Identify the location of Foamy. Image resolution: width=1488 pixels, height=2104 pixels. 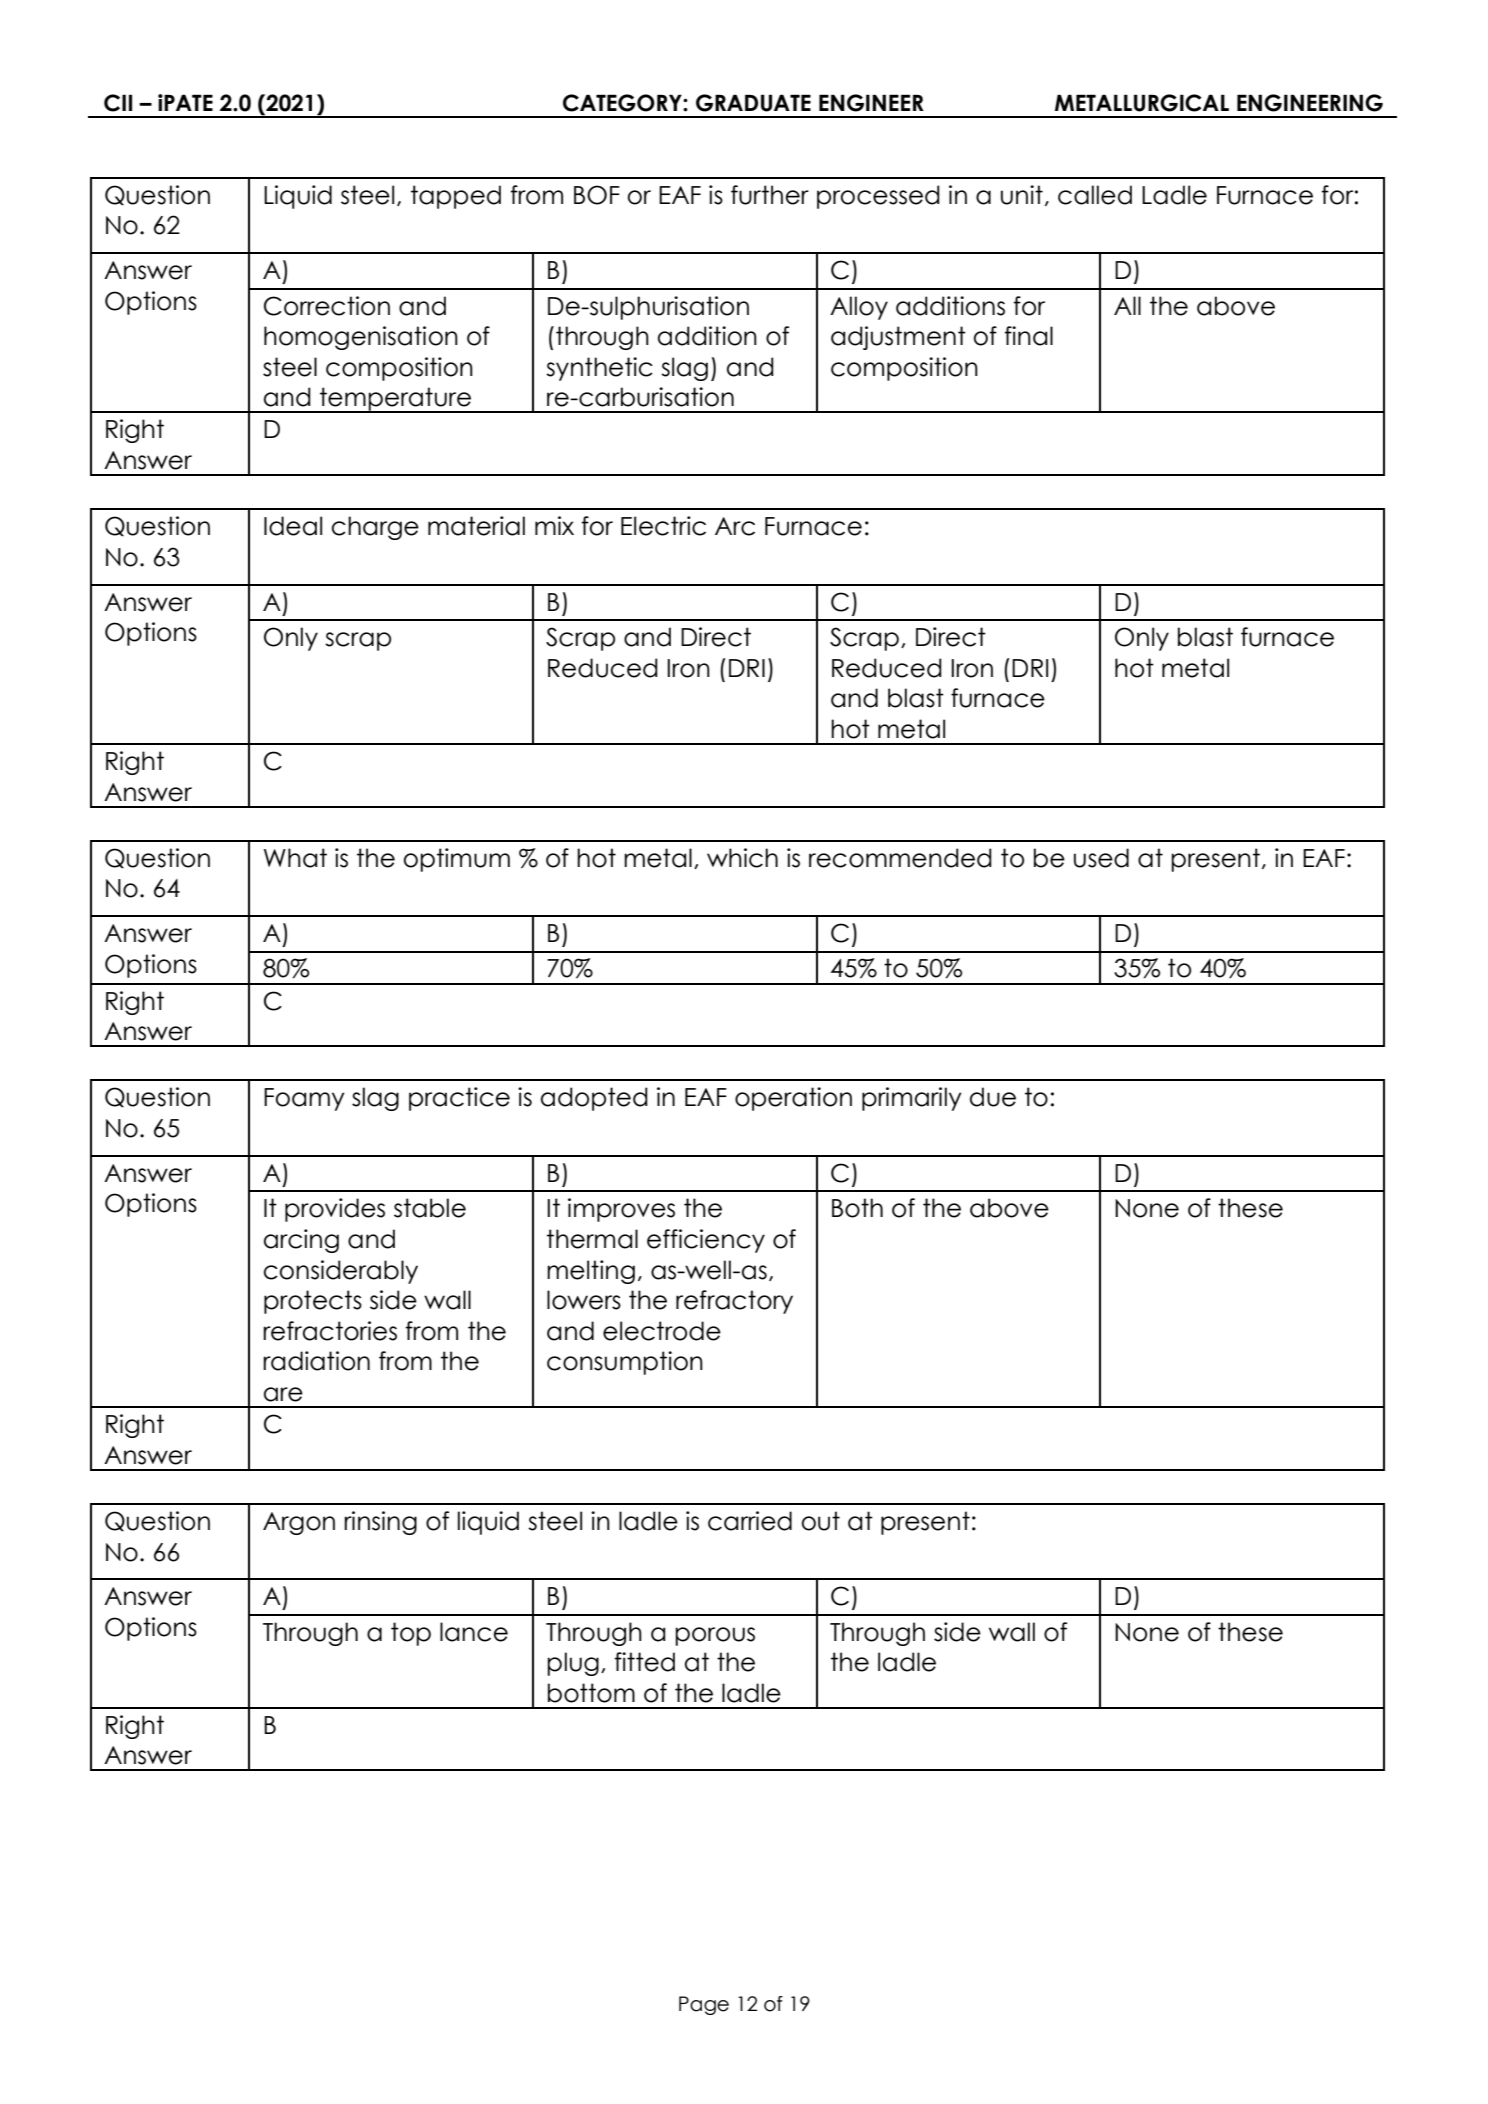
(304, 1099).
